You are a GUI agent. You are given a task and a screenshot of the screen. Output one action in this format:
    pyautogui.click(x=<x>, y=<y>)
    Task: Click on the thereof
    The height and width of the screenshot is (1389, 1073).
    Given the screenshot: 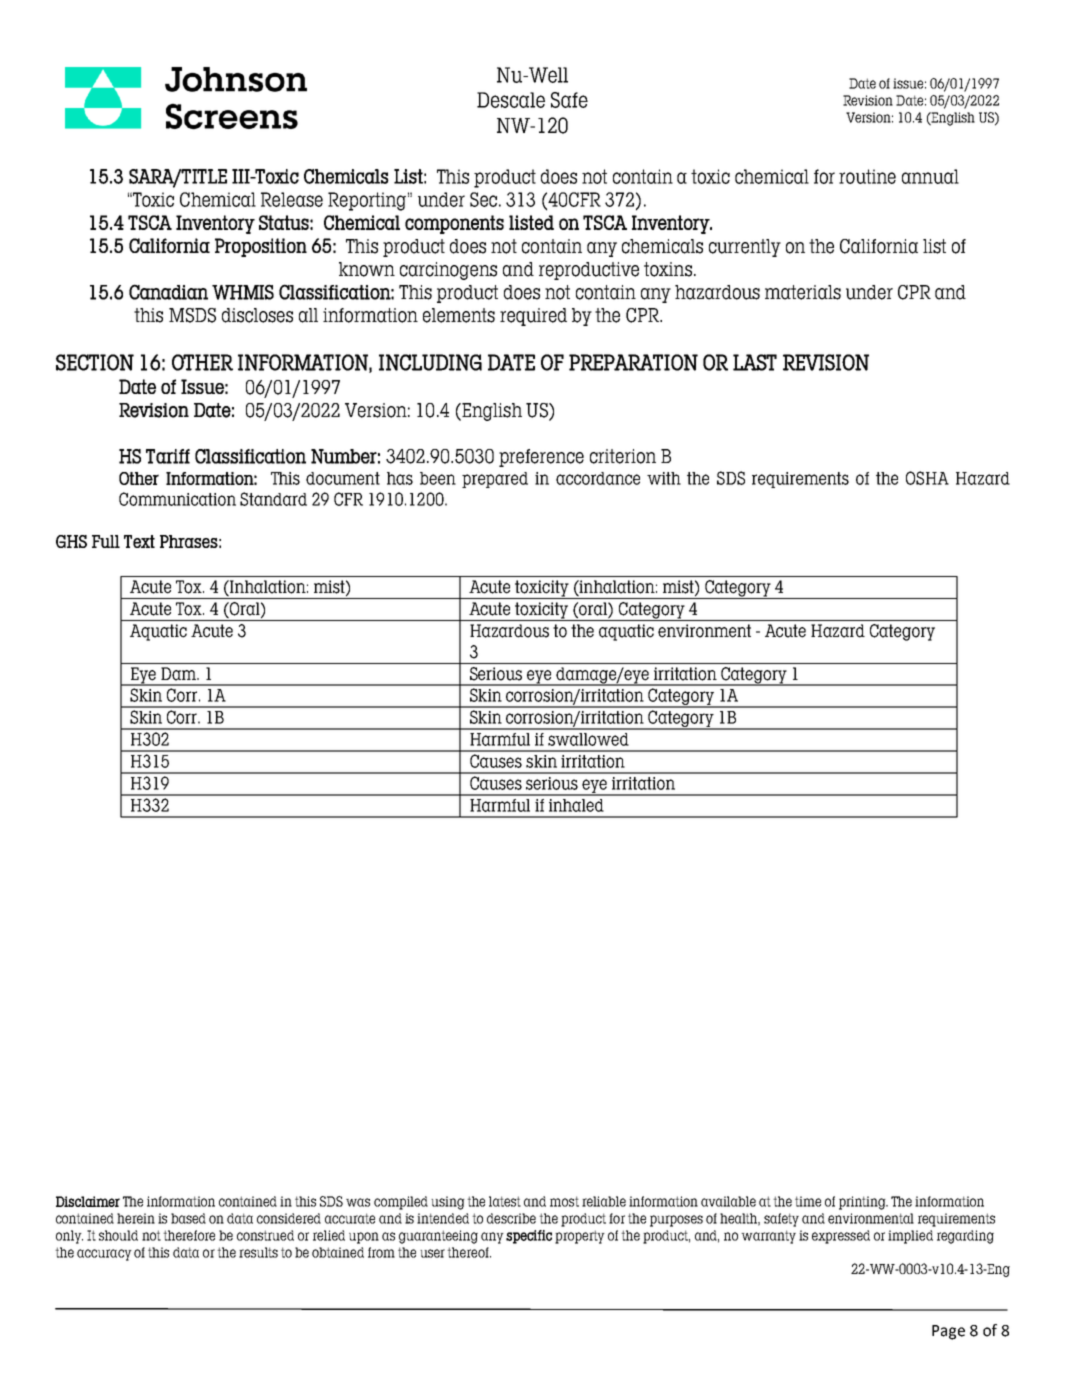 What is the action you would take?
    pyautogui.click(x=469, y=1252)
